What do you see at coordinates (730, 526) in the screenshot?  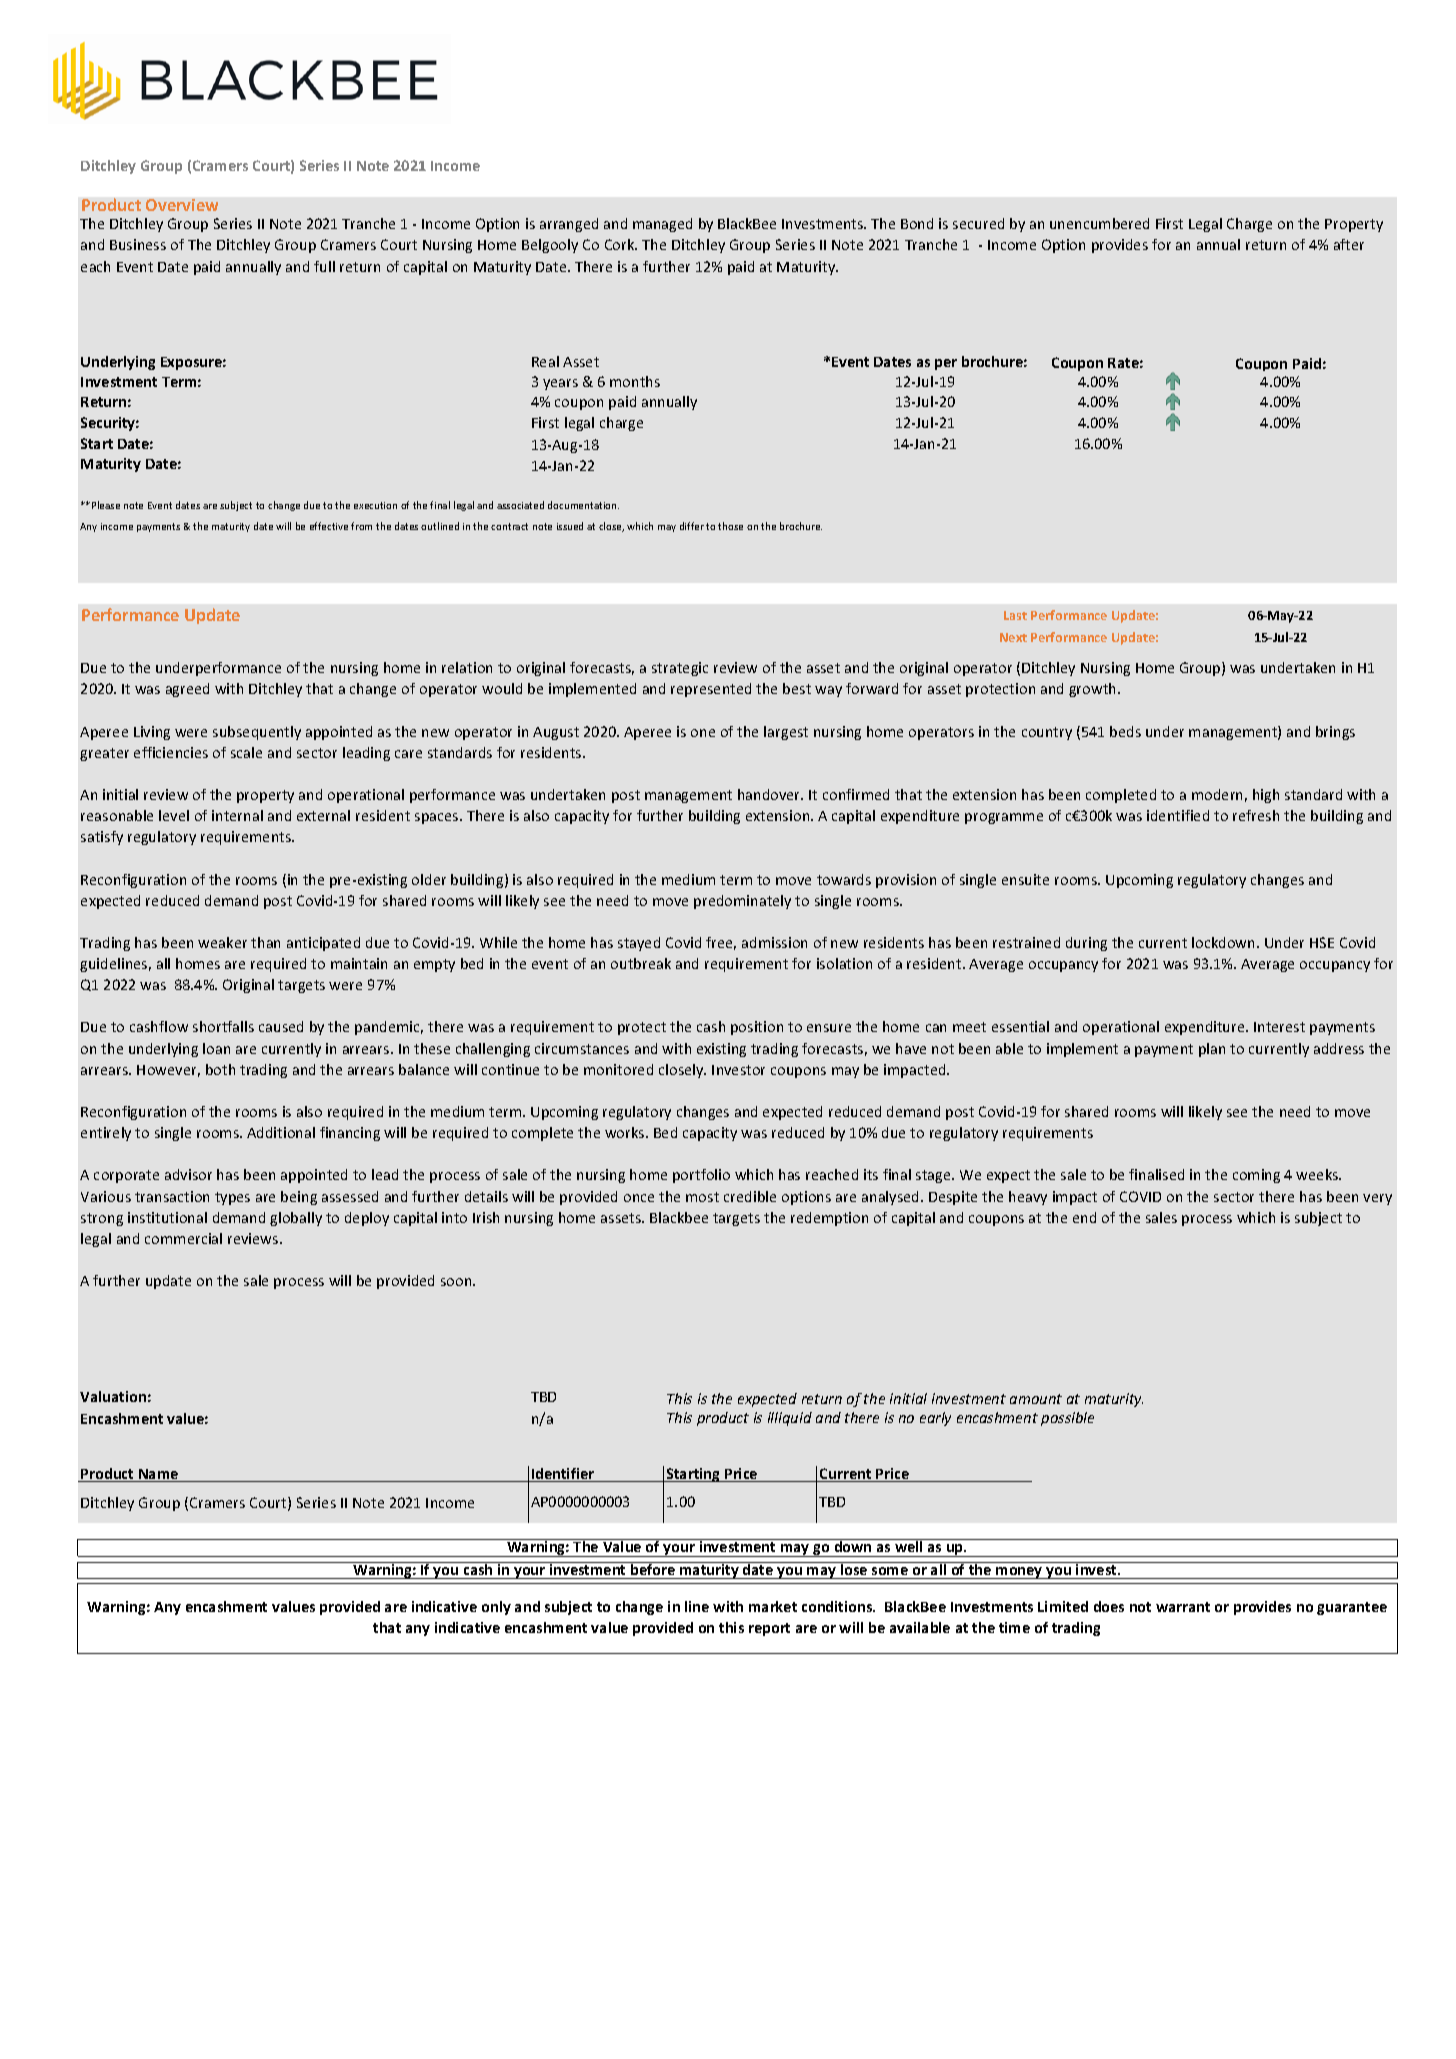 I see `those` at bounding box center [730, 526].
